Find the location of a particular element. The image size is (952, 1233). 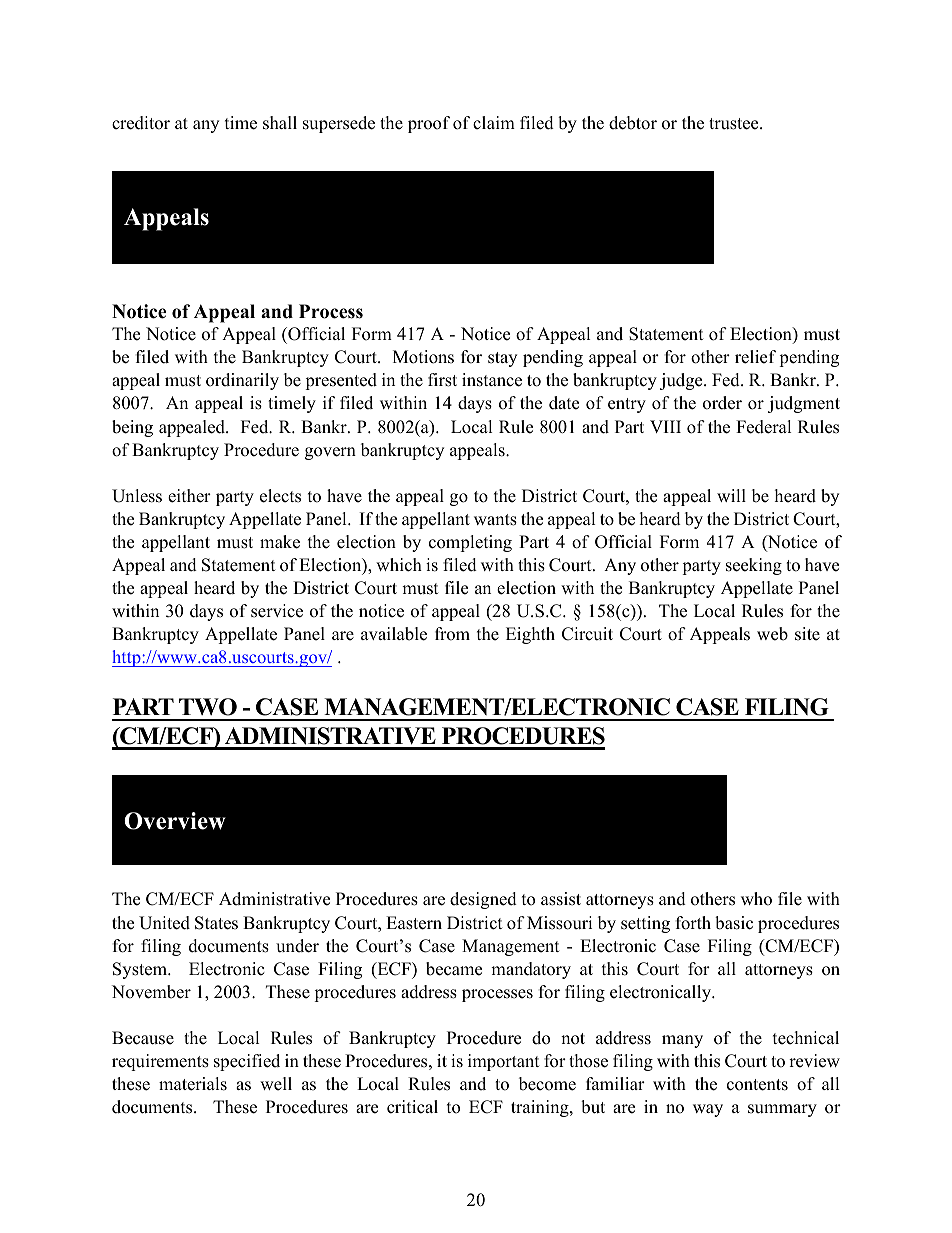

contents is located at coordinates (757, 1085).
